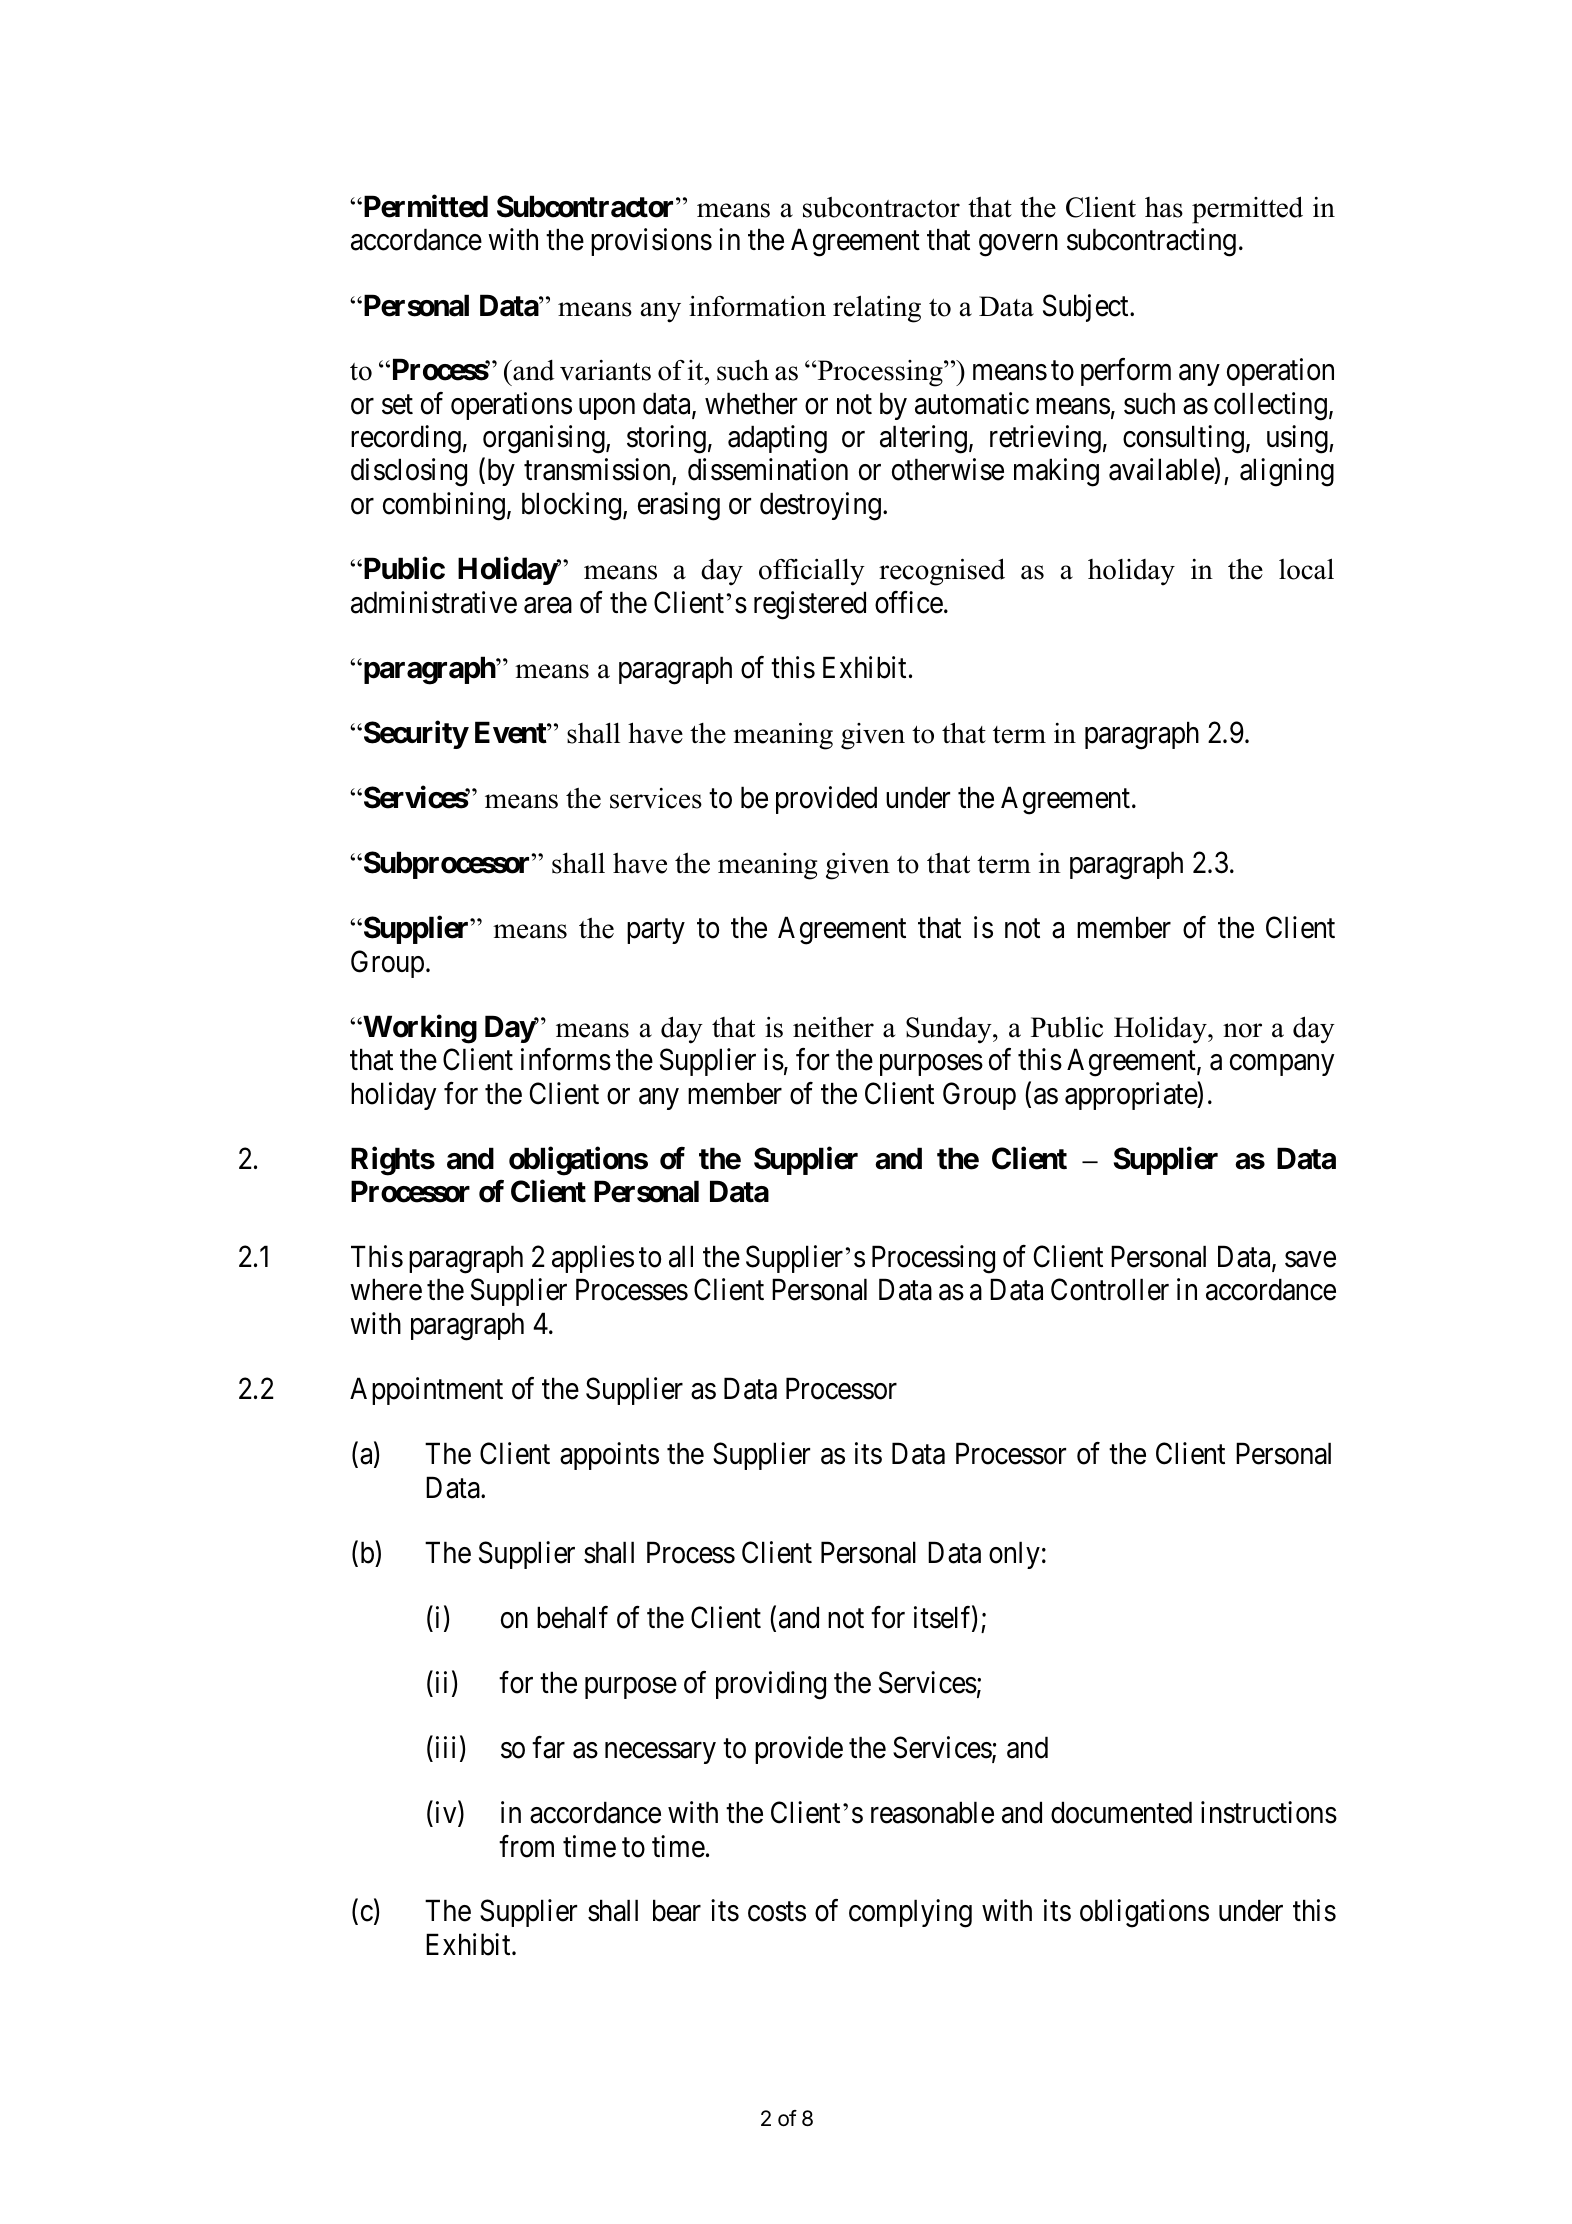  What do you see at coordinates (526, 1846) in the document?
I see `from` at bounding box center [526, 1846].
